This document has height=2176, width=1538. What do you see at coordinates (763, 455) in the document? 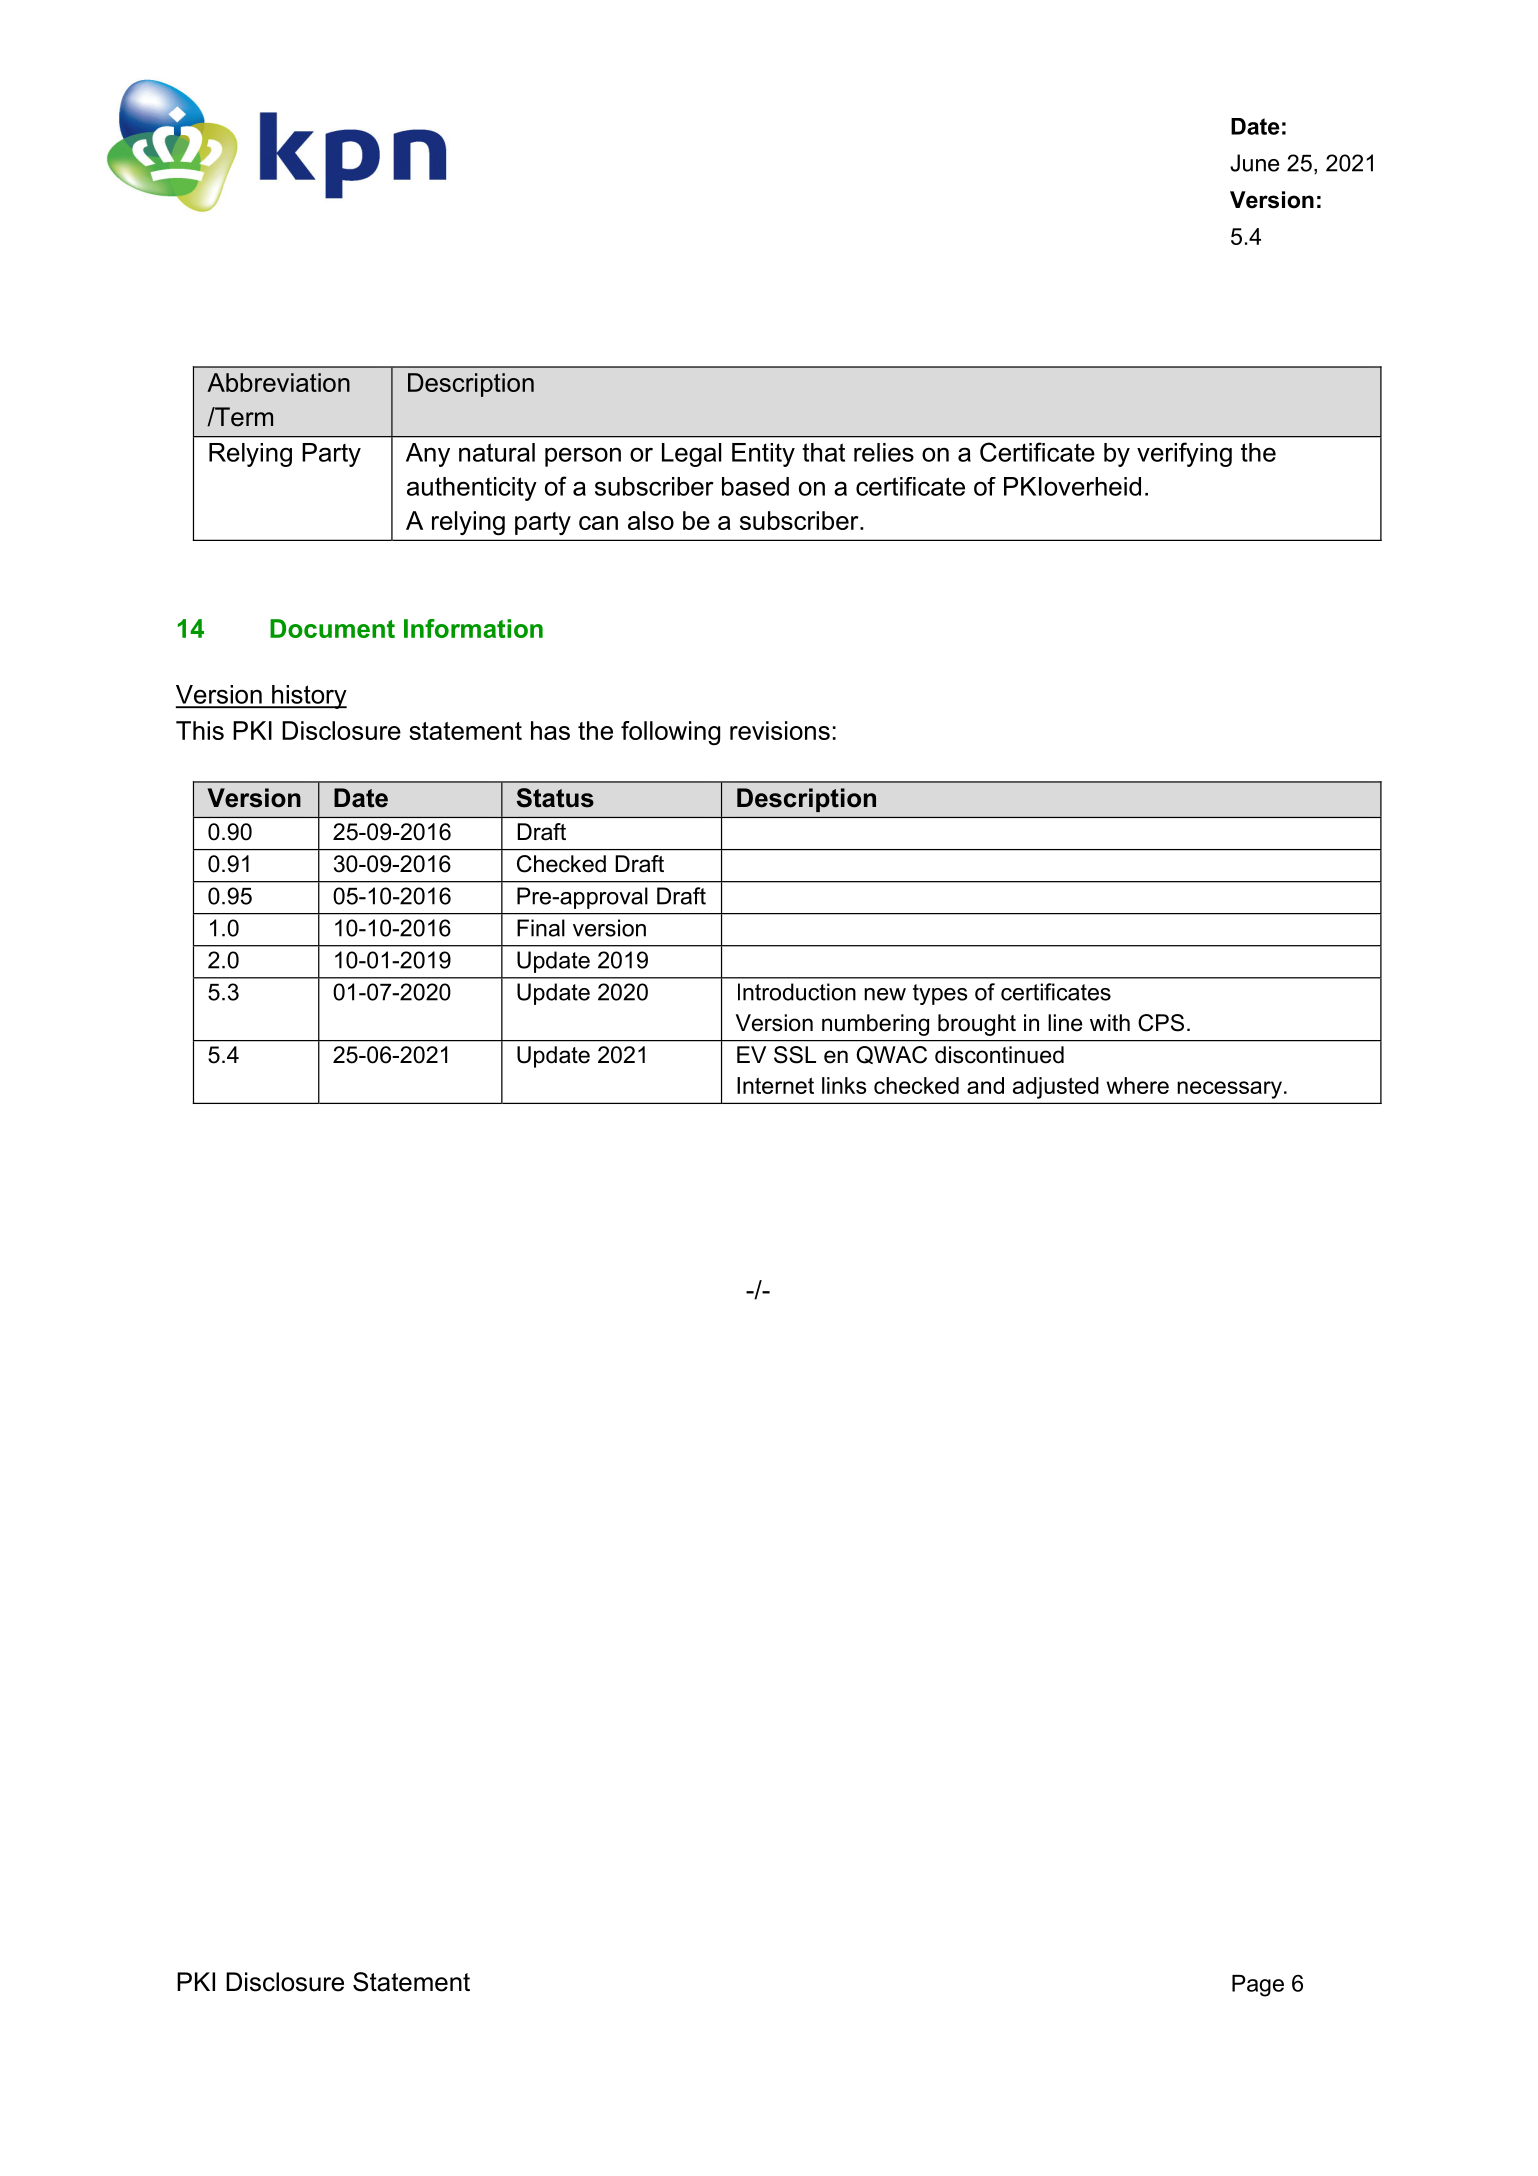
I see `Entity` at bounding box center [763, 455].
